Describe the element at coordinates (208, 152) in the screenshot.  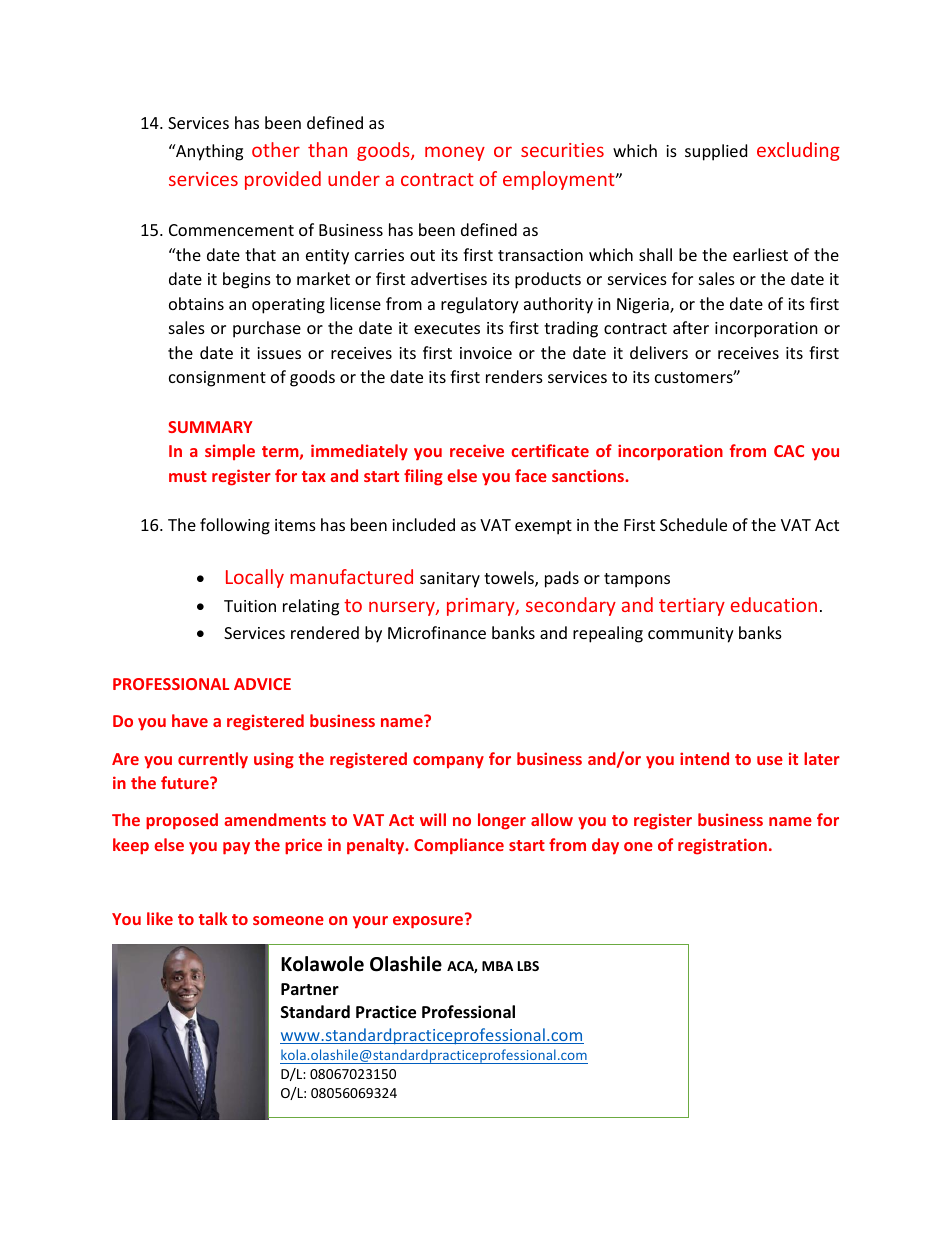
I see `Anything` at that location.
